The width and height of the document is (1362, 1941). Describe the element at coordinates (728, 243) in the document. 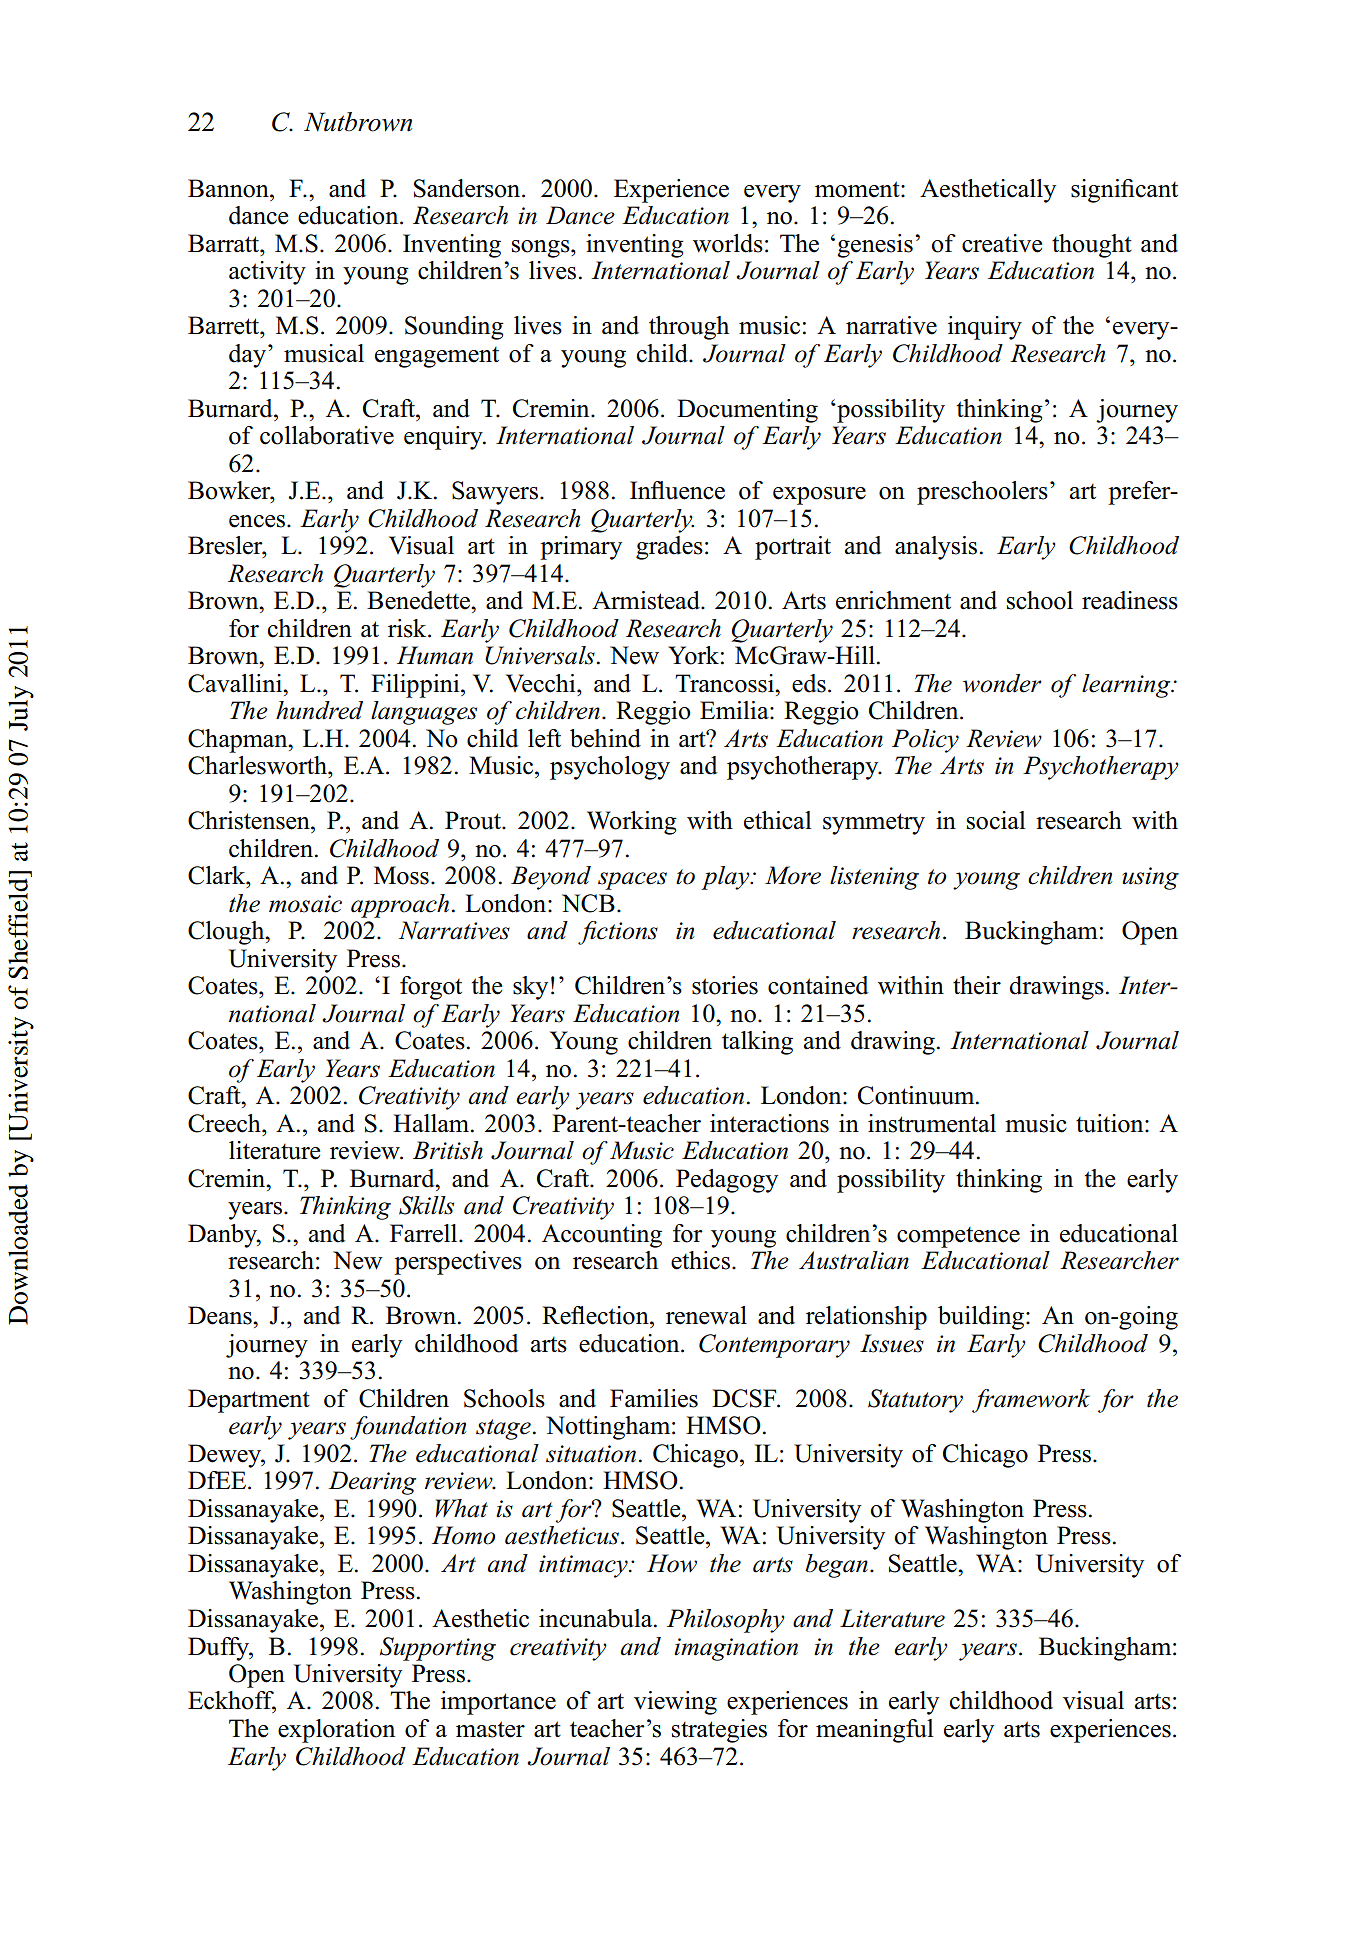

I see `worlds` at that location.
